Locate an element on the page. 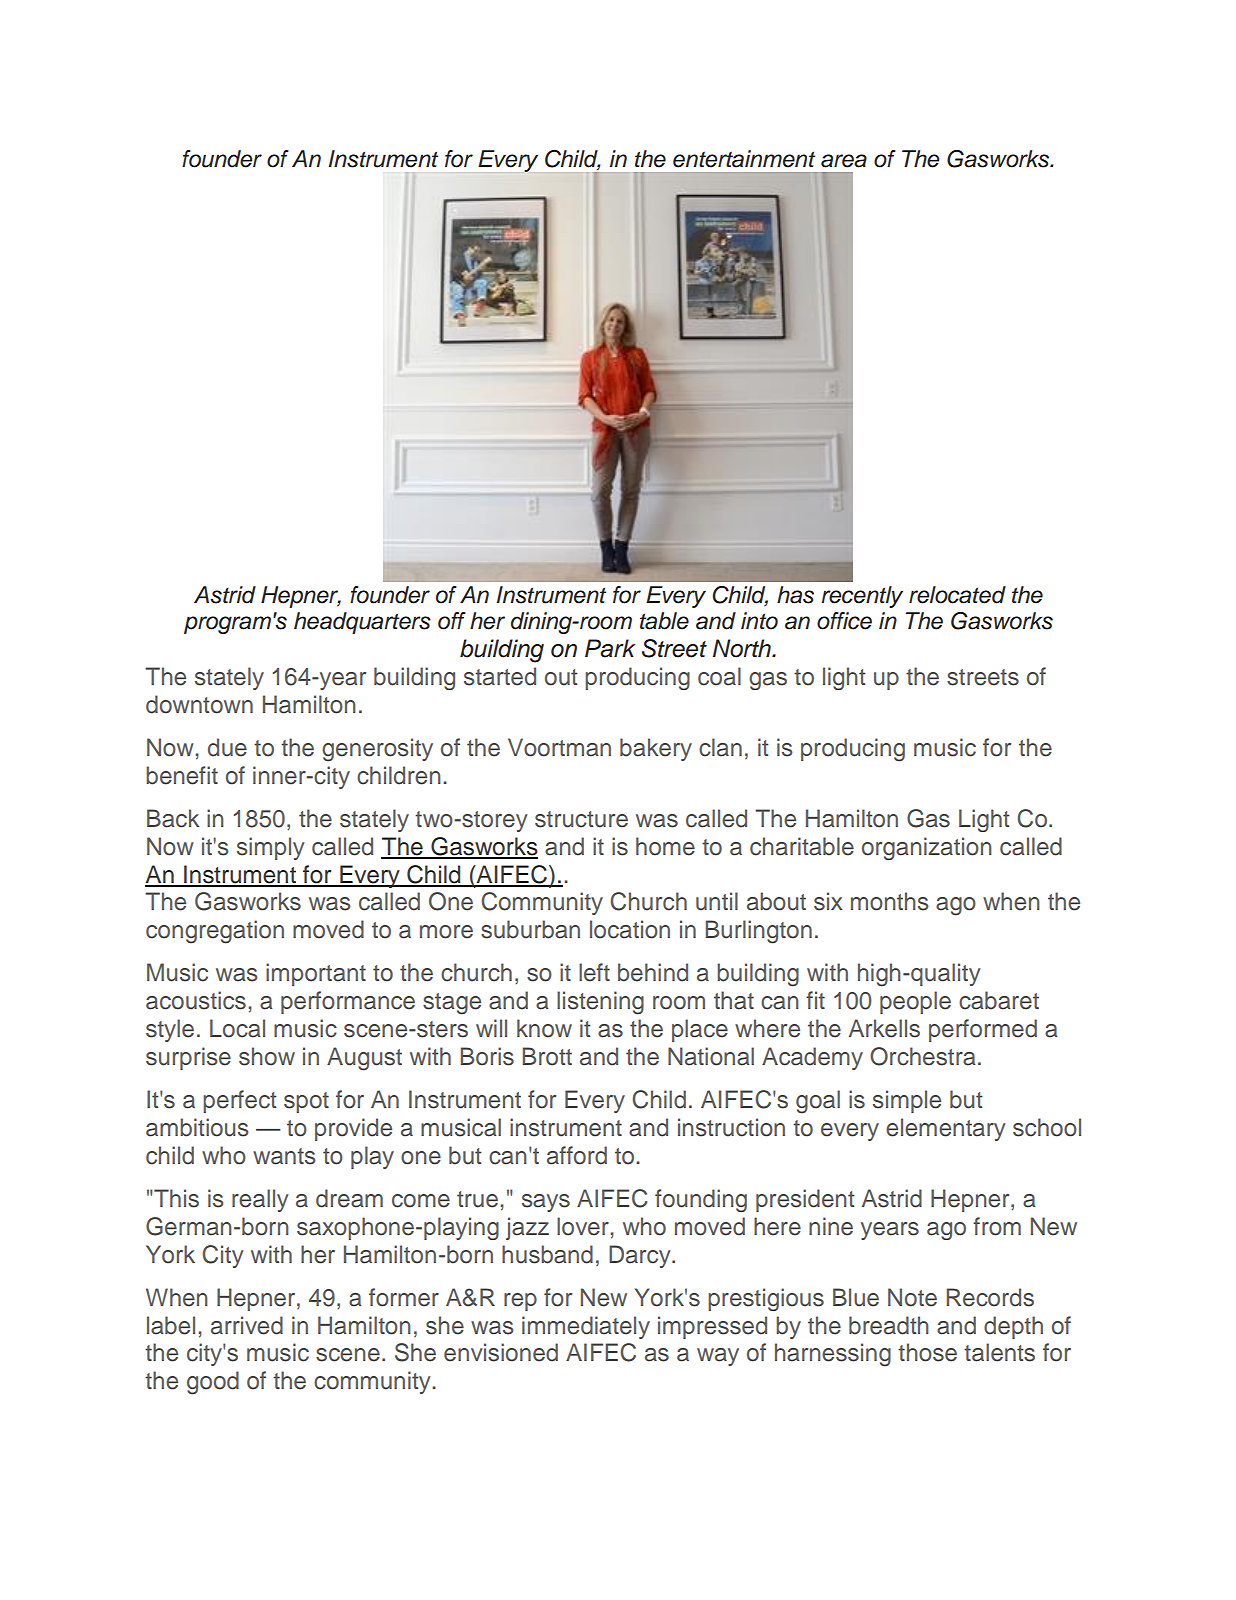 The height and width of the document is (1600, 1236). arrived is located at coordinates (247, 1325).
